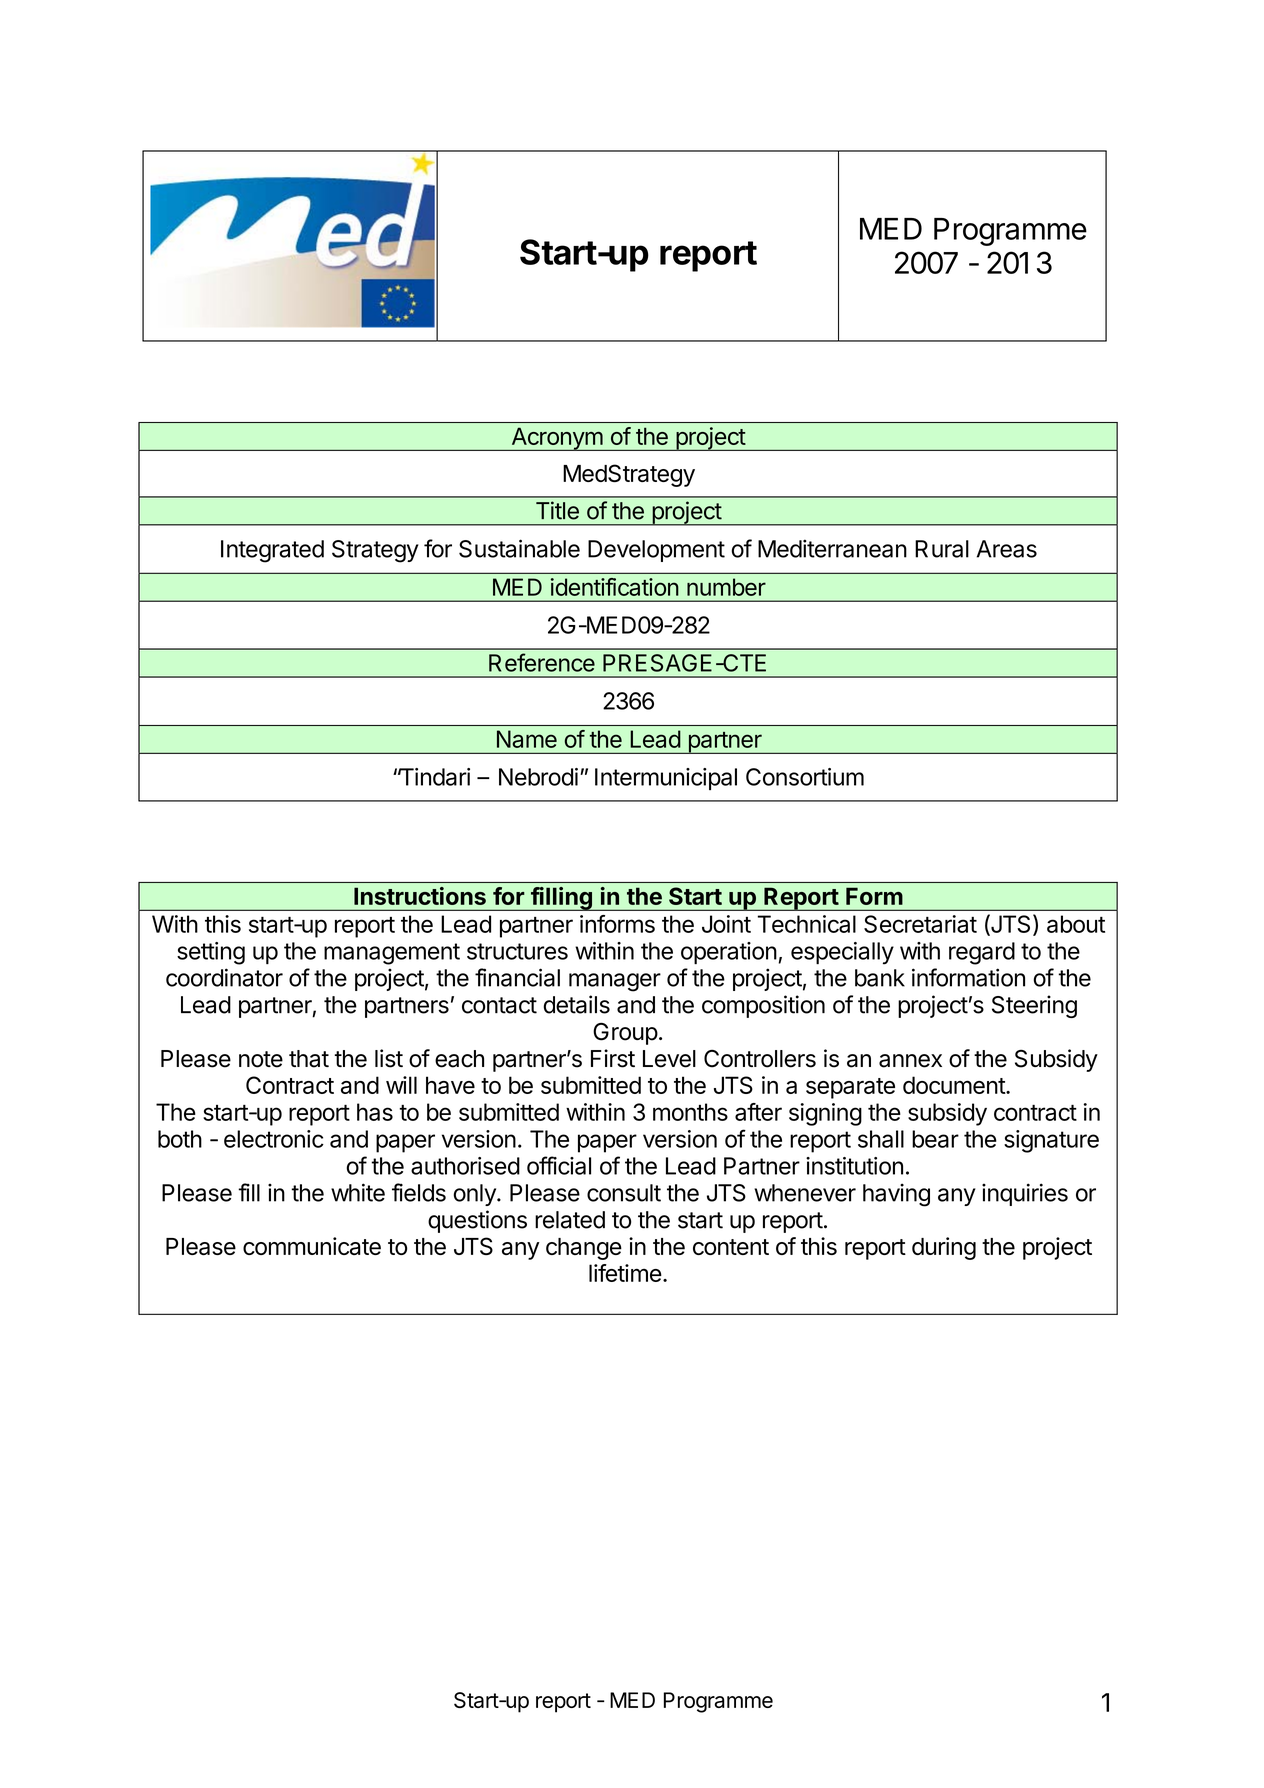  I want to click on communicate, so click(312, 1246).
